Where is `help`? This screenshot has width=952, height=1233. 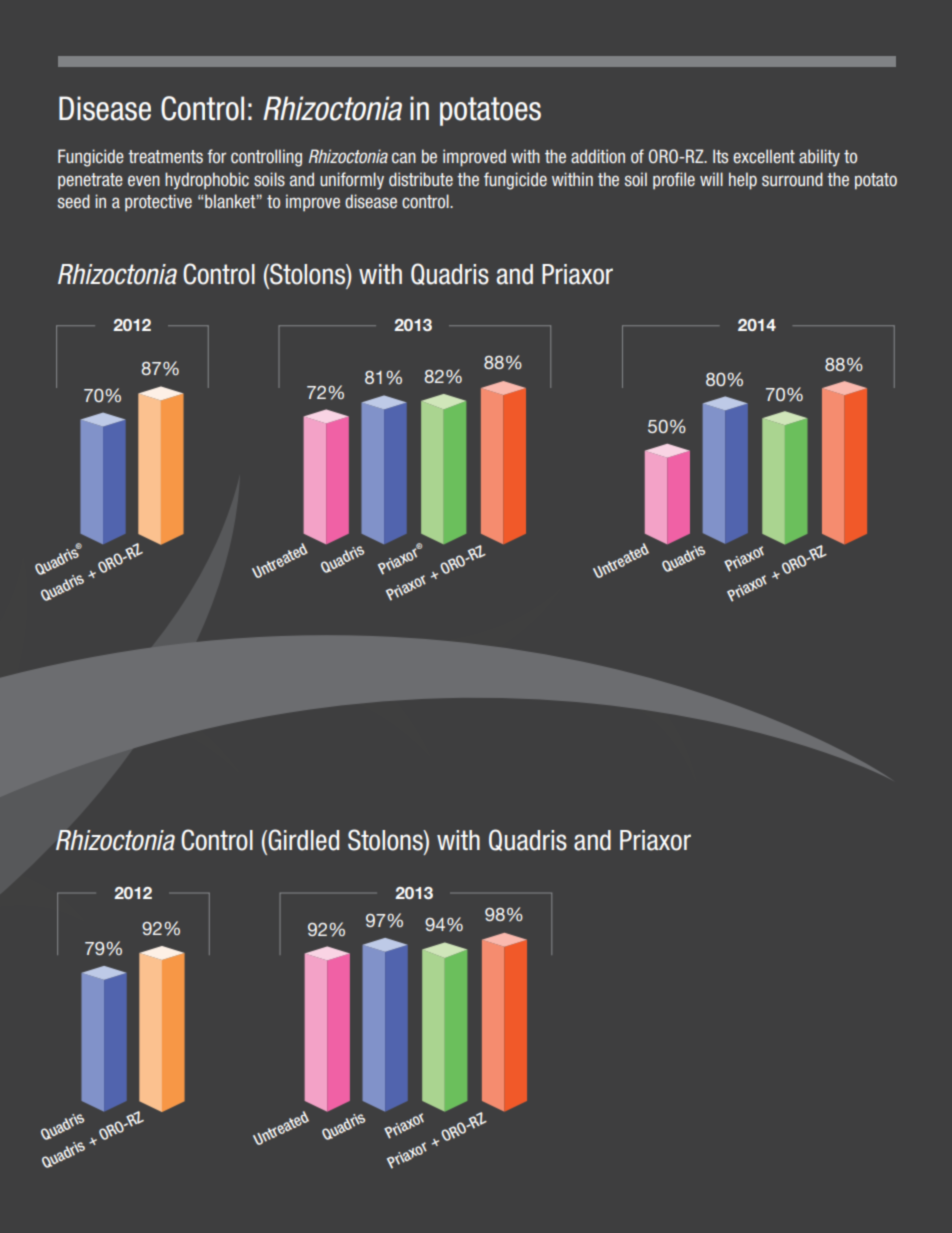 help is located at coordinates (743, 181).
